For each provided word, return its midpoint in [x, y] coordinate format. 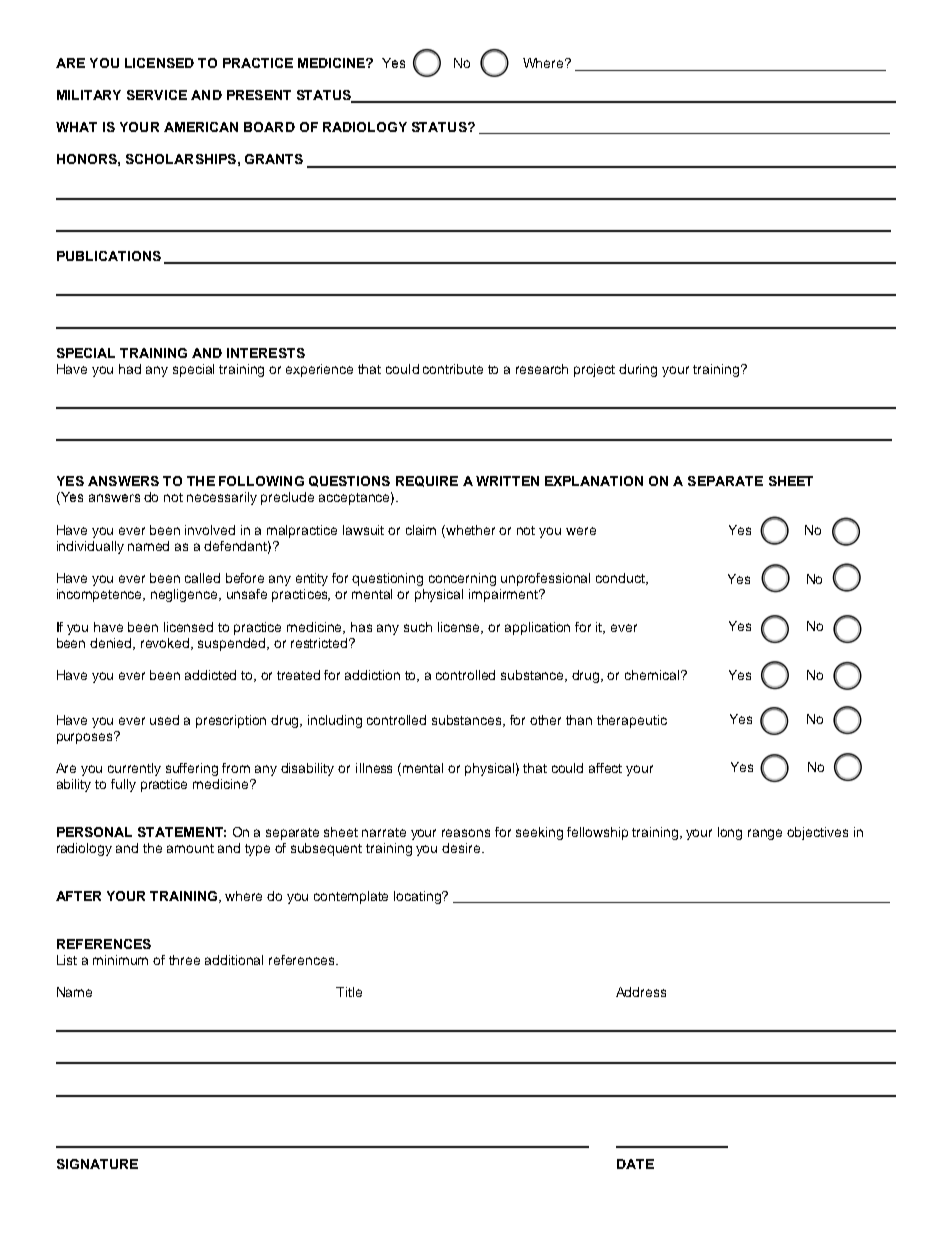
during [638, 370]
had [130, 369]
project [594, 370]
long [730, 833]
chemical [653, 675]
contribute [453, 369]
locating [419, 897]
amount [190, 848]
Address [641, 992]
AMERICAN [201, 127]
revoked [166, 644]
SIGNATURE [97, 1164]
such [418, 627]
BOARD [269, 127]
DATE [635, 1164]
